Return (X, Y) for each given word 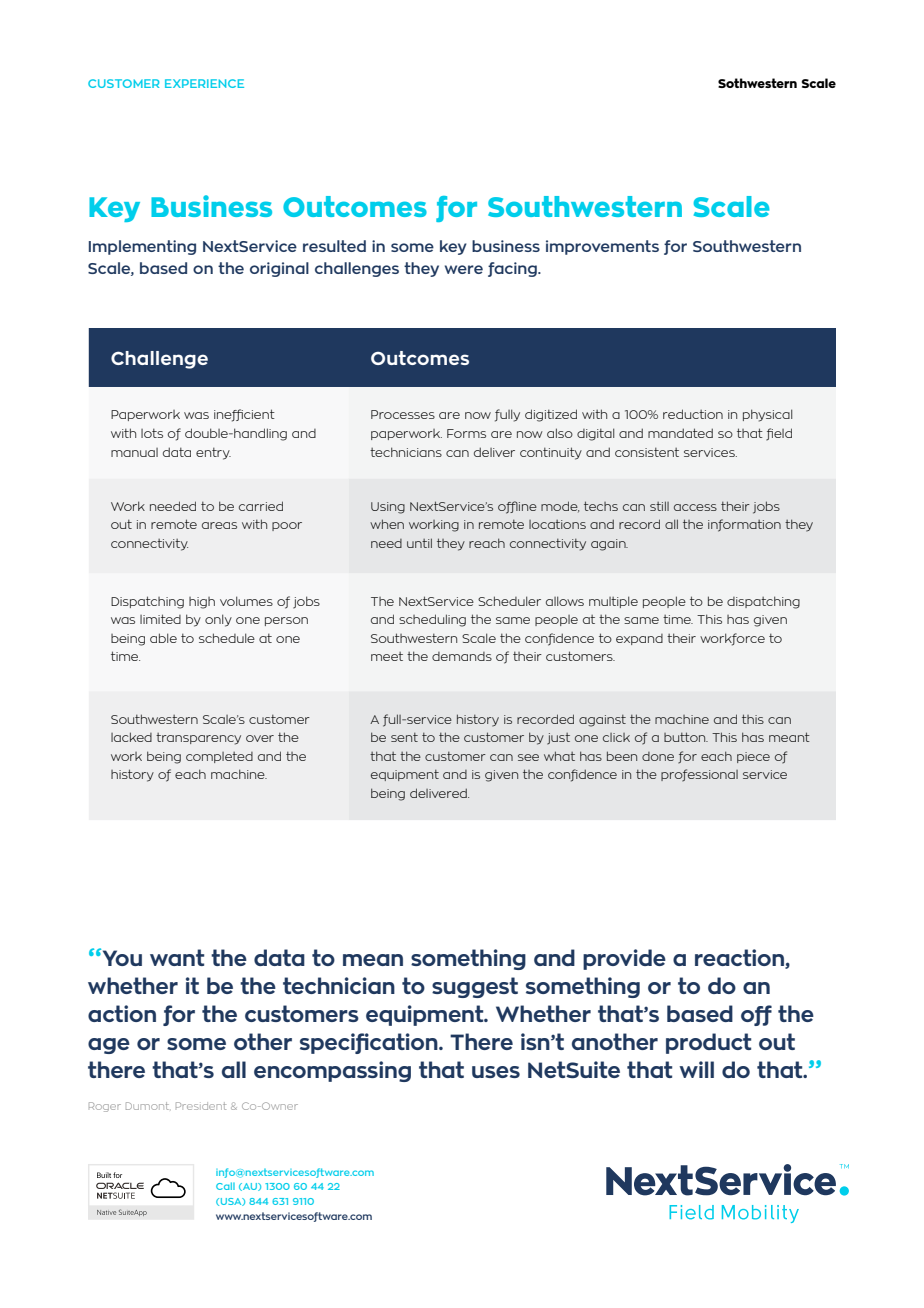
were (464, 269)
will (696, 1069)
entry (213, 453)
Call (225, 1186)
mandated (680, 433)
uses (496, 1072)
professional (699, 775)
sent (404, 737)
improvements (602, 247)
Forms (466, 433)
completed (219, 757)
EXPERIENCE (204, 83)
